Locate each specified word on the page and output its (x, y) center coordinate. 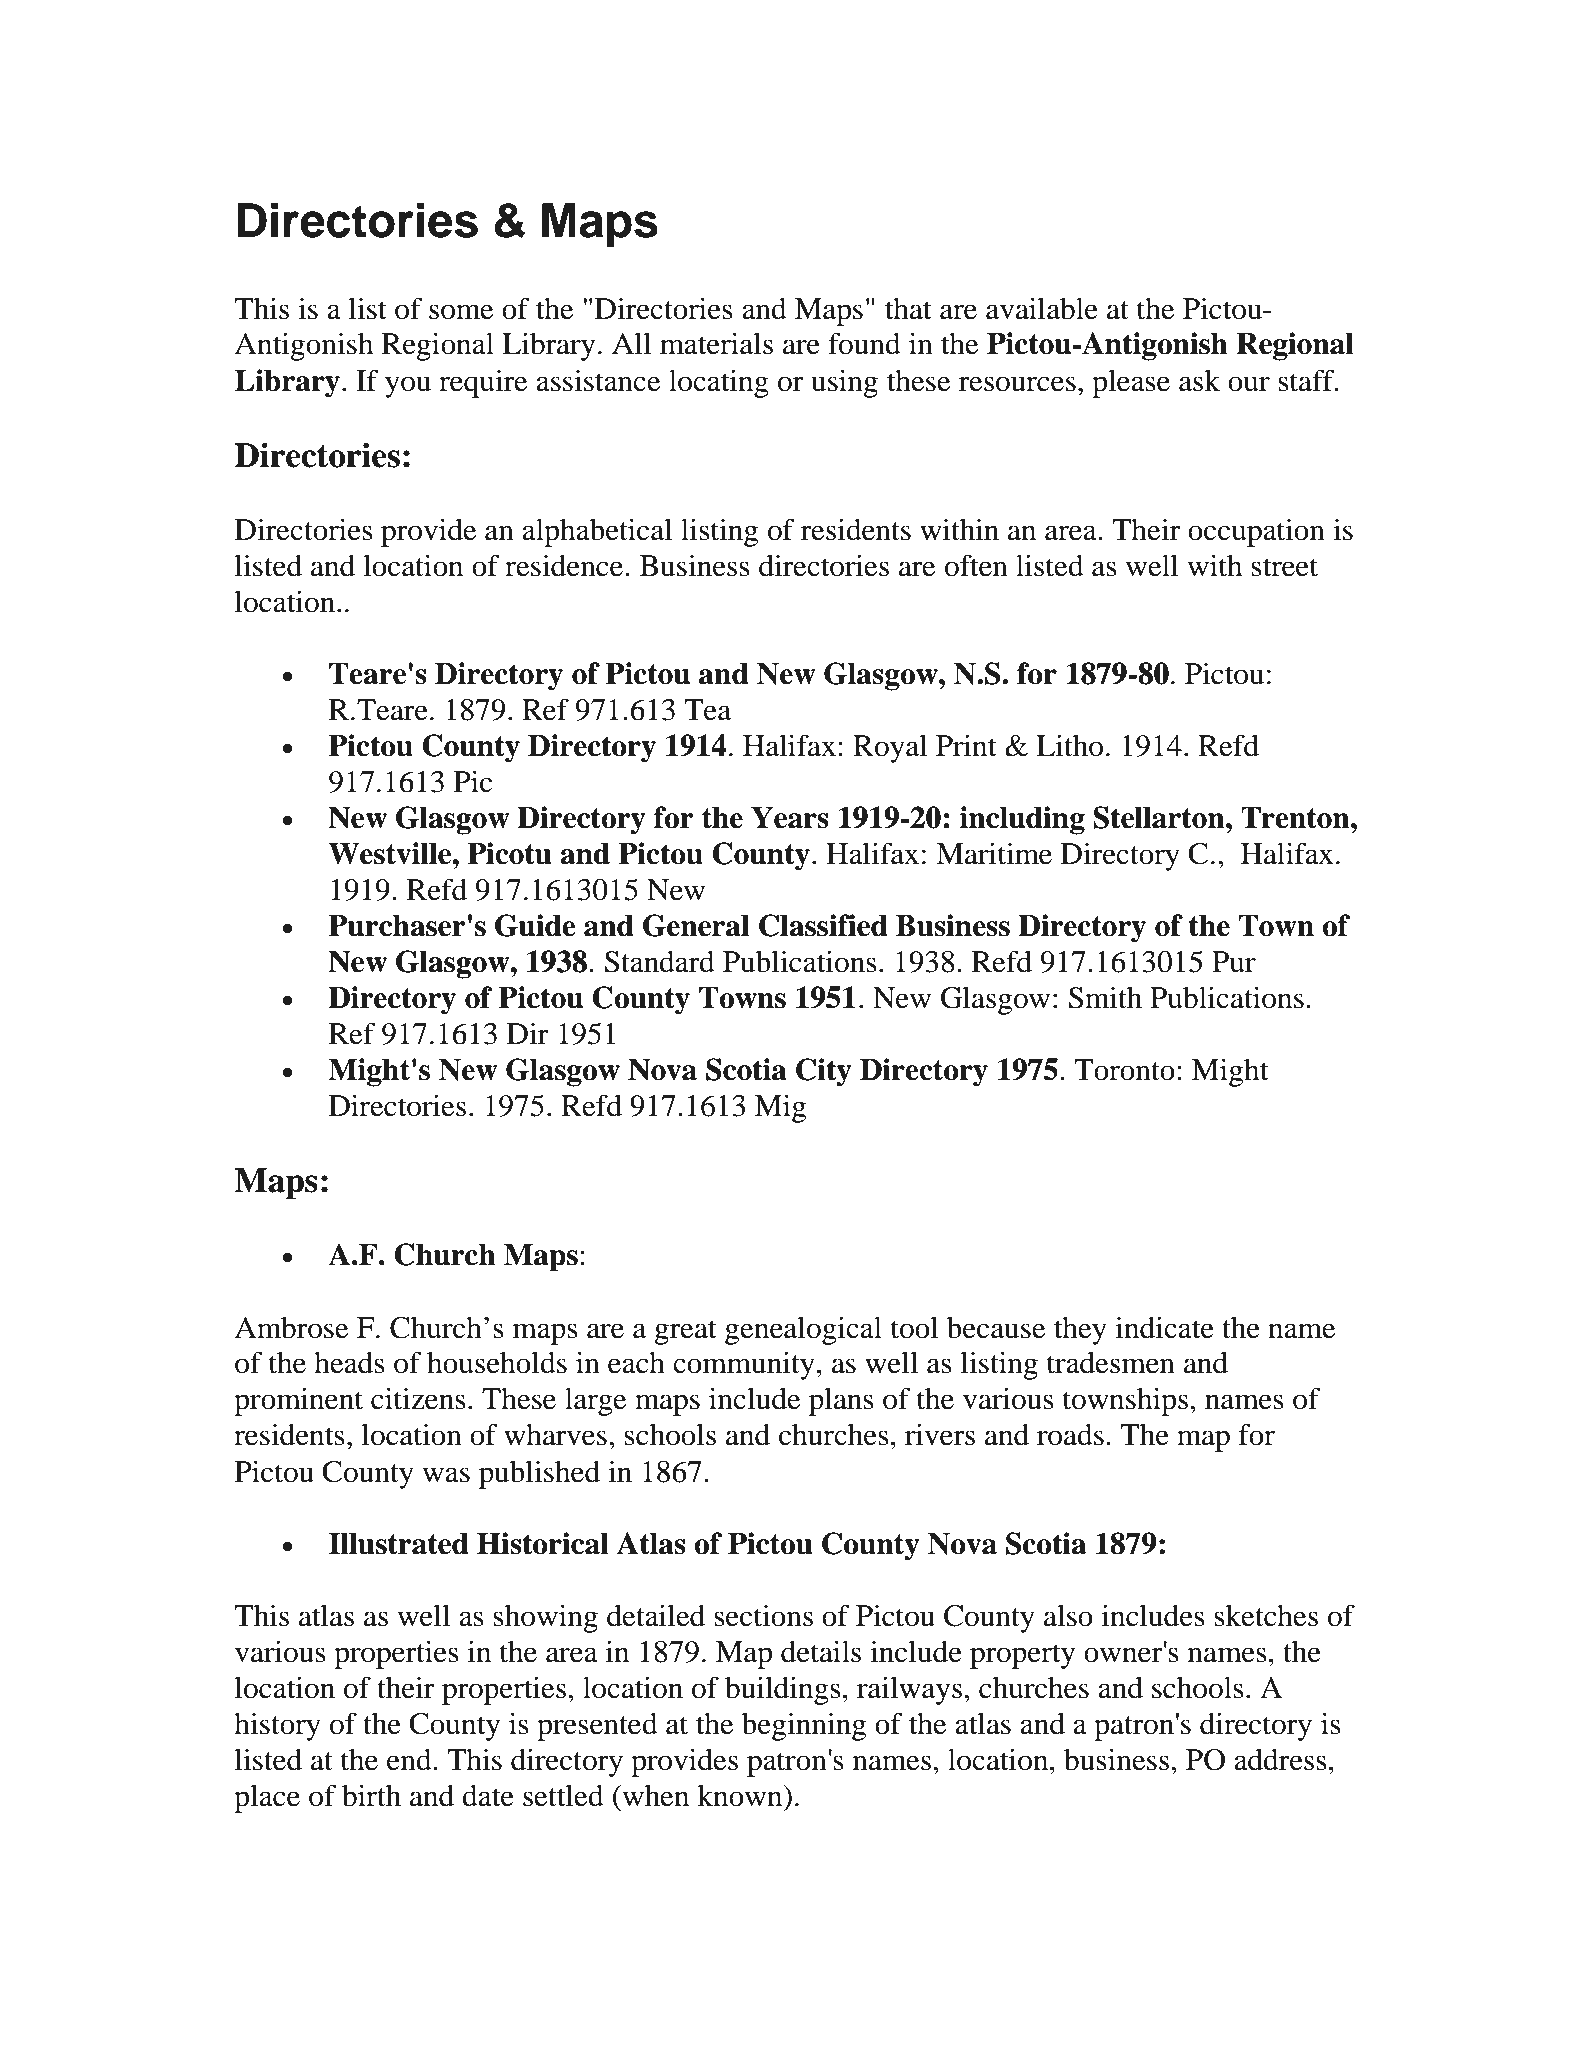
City (824, 1072)
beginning (804, 1726)
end (410, 1760)
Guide (535, 925)
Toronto (1124, 1070)
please (1131, 383)
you (408, 387)
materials (716, 343)
